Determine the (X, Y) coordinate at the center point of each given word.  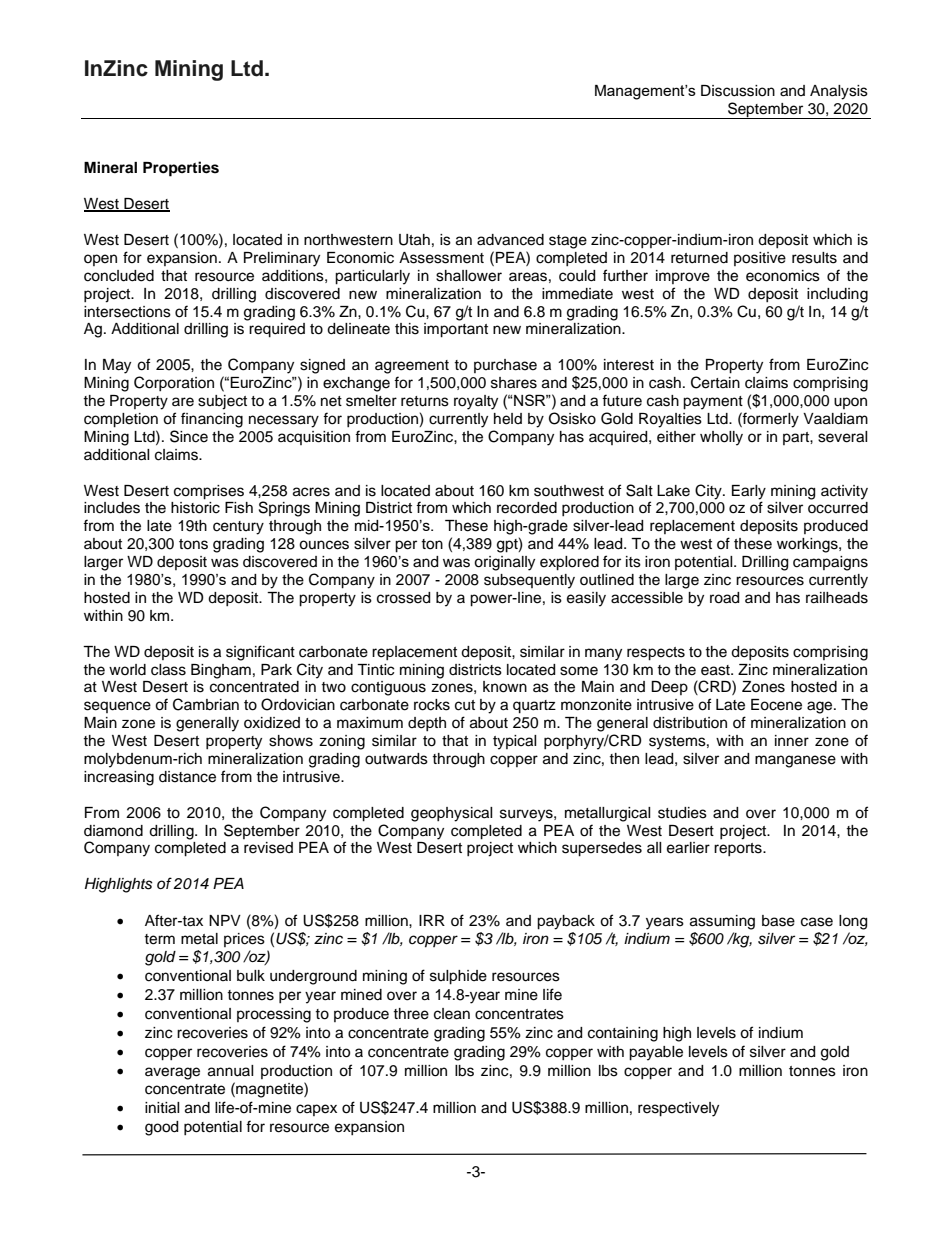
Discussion (738, 91)
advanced (510, 240)
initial (162, 1108)
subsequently (529, 581)
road (724, 598)
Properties (181, 169)
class (168, 670)
